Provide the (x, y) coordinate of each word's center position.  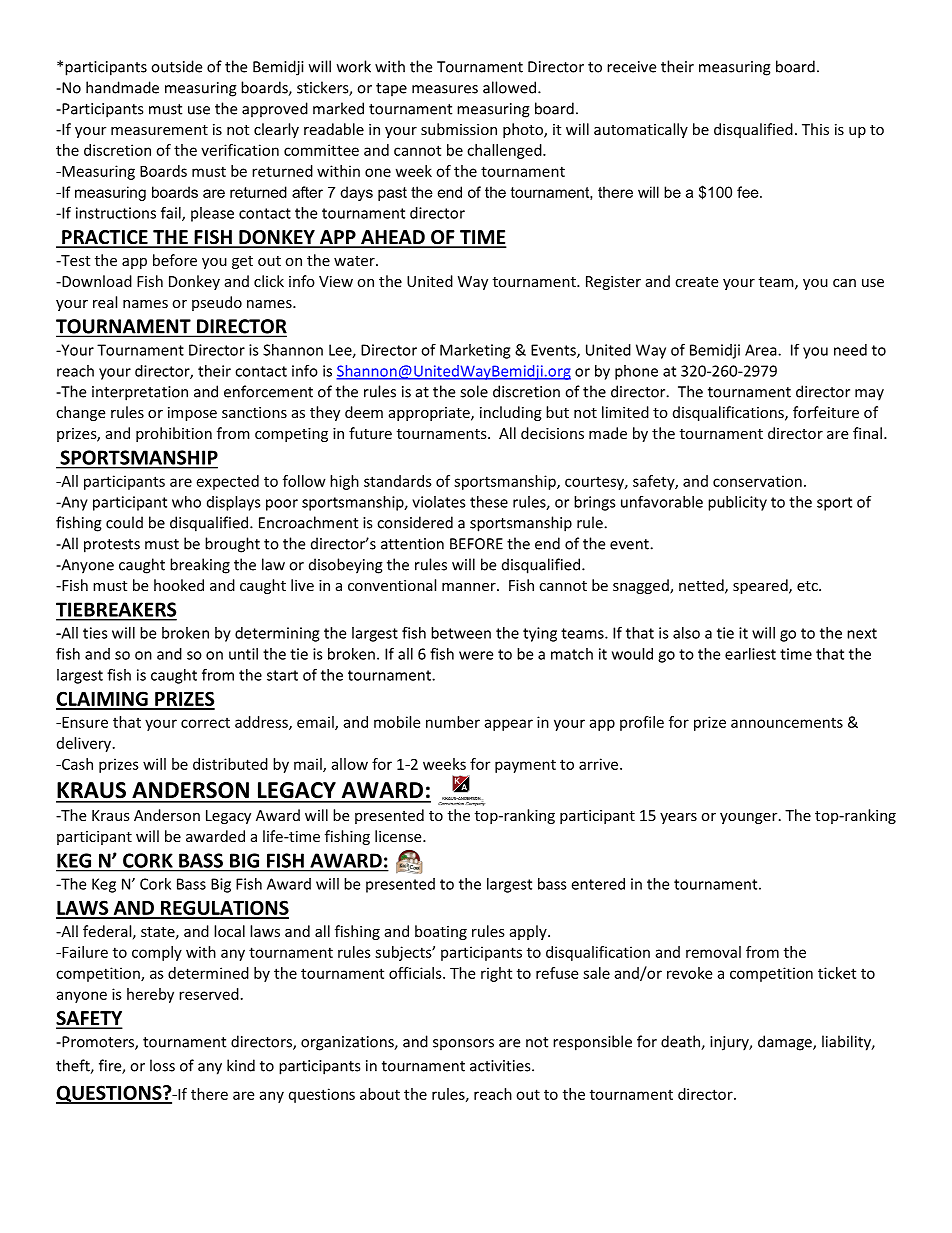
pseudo (217, 303)
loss (162, 1065)
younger (750, 818)
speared (761, 586)
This (815, 129)
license (399, 836)
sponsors (463, 1045)
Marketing (475, 351)
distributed (230, 764)
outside (176, 66)
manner (470, 587)
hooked (179, 585)
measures (445, 89)
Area (762, 350)
